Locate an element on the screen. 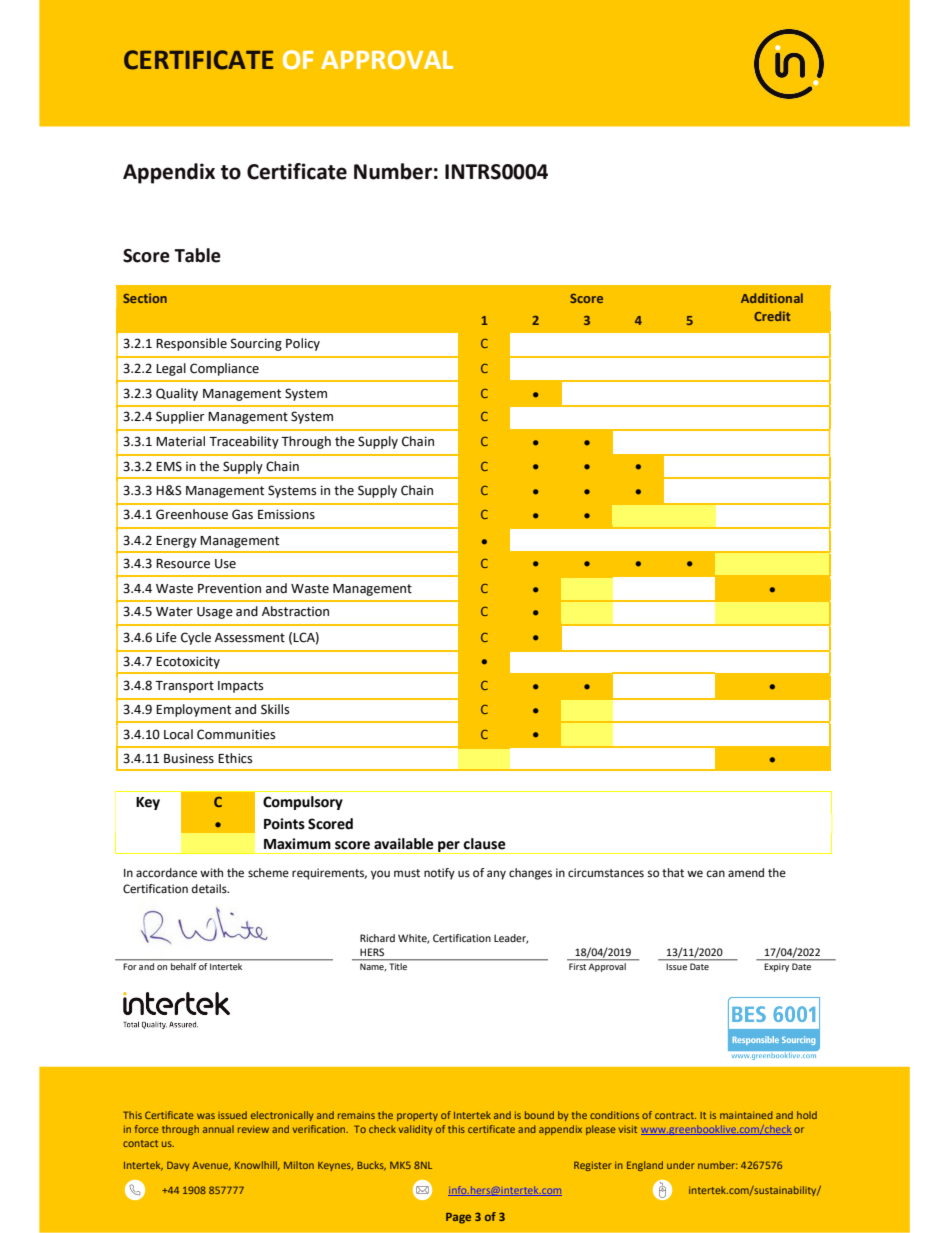 The height and width of the screenshot is (1233, 952). any is located at coordinates (496, 875).
